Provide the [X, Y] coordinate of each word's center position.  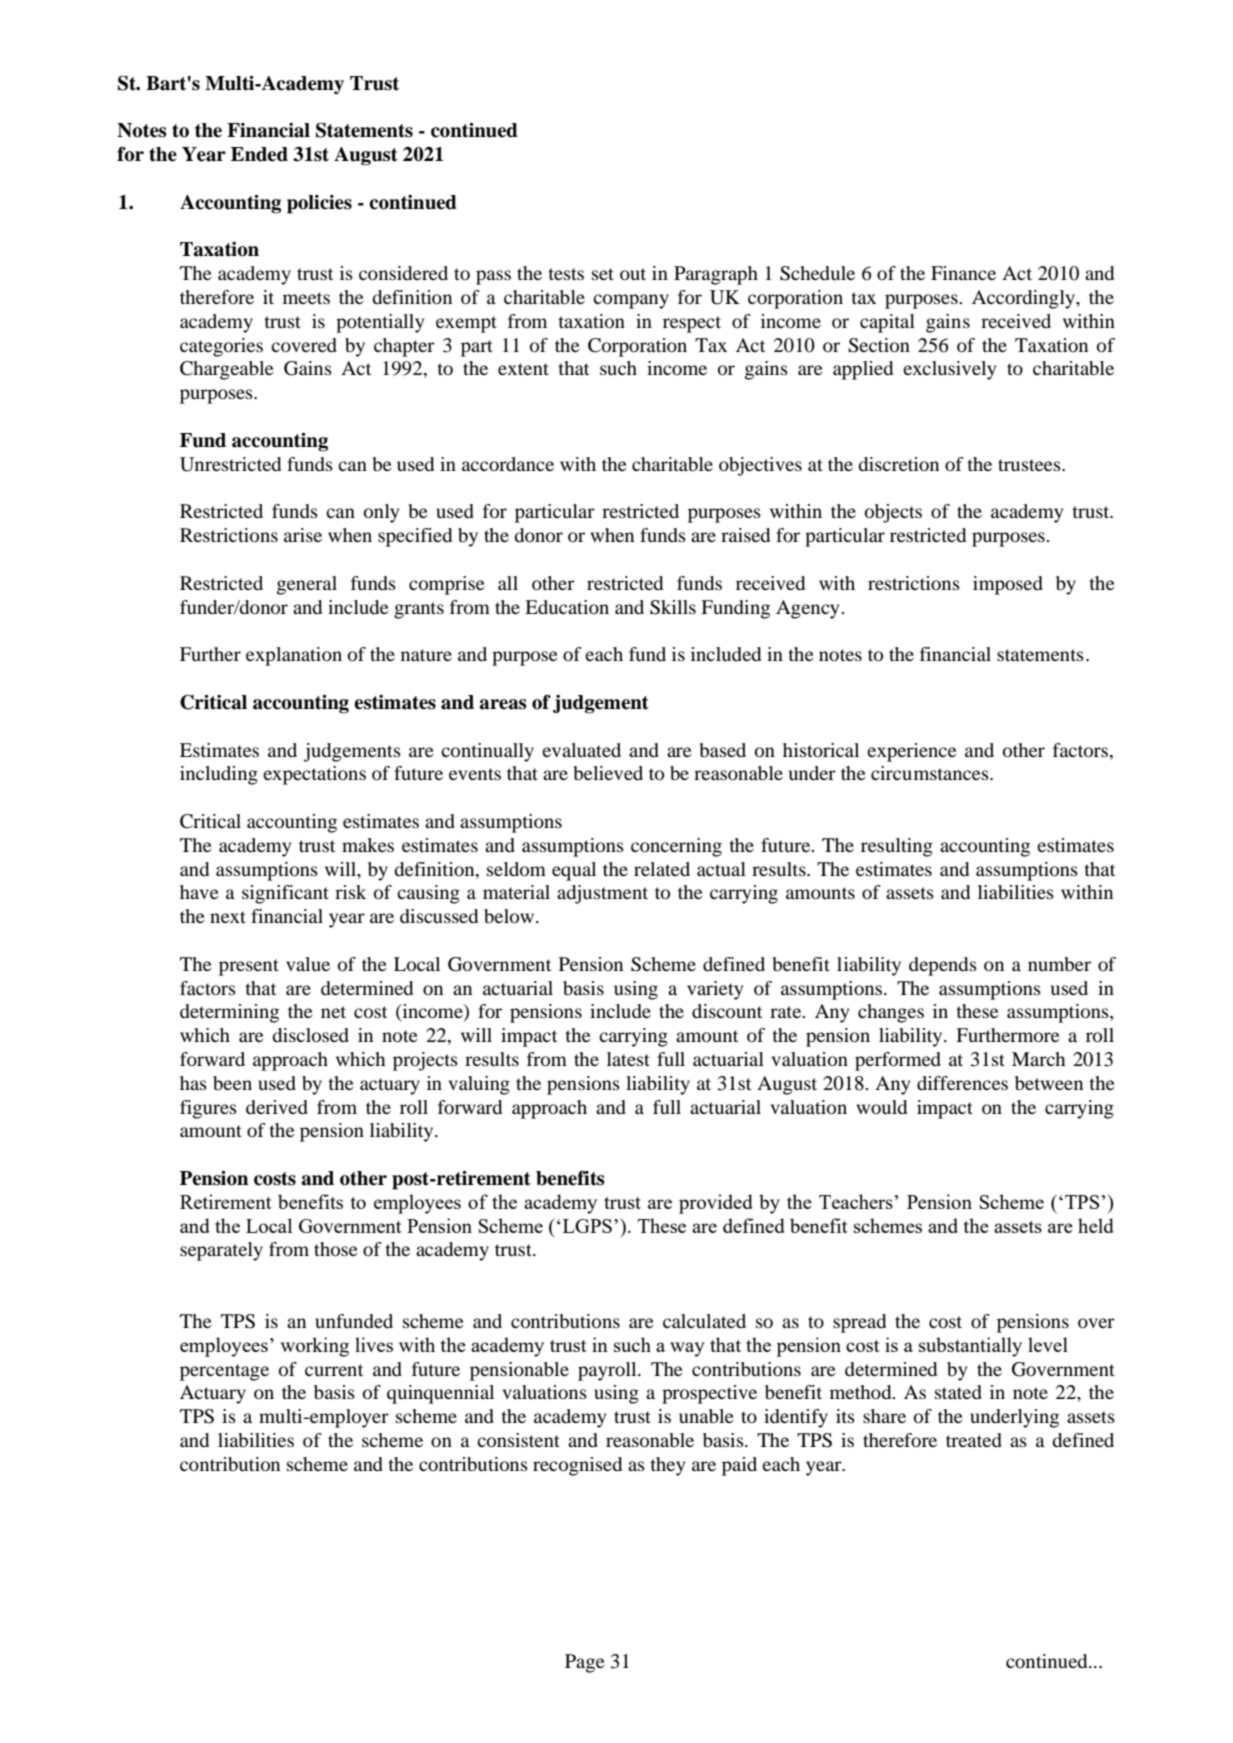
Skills [673, 607]
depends [943, 966]
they [667, 1466]
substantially [970, 1347]
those [336, 1249]
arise [303, 535]
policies [319, 204]
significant [285, 894]
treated [974, 1440]
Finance [963, 273]
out [633, 274]
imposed [1008, 585]
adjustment [602, 894]
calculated [704, 1321]
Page [585, 1663]
